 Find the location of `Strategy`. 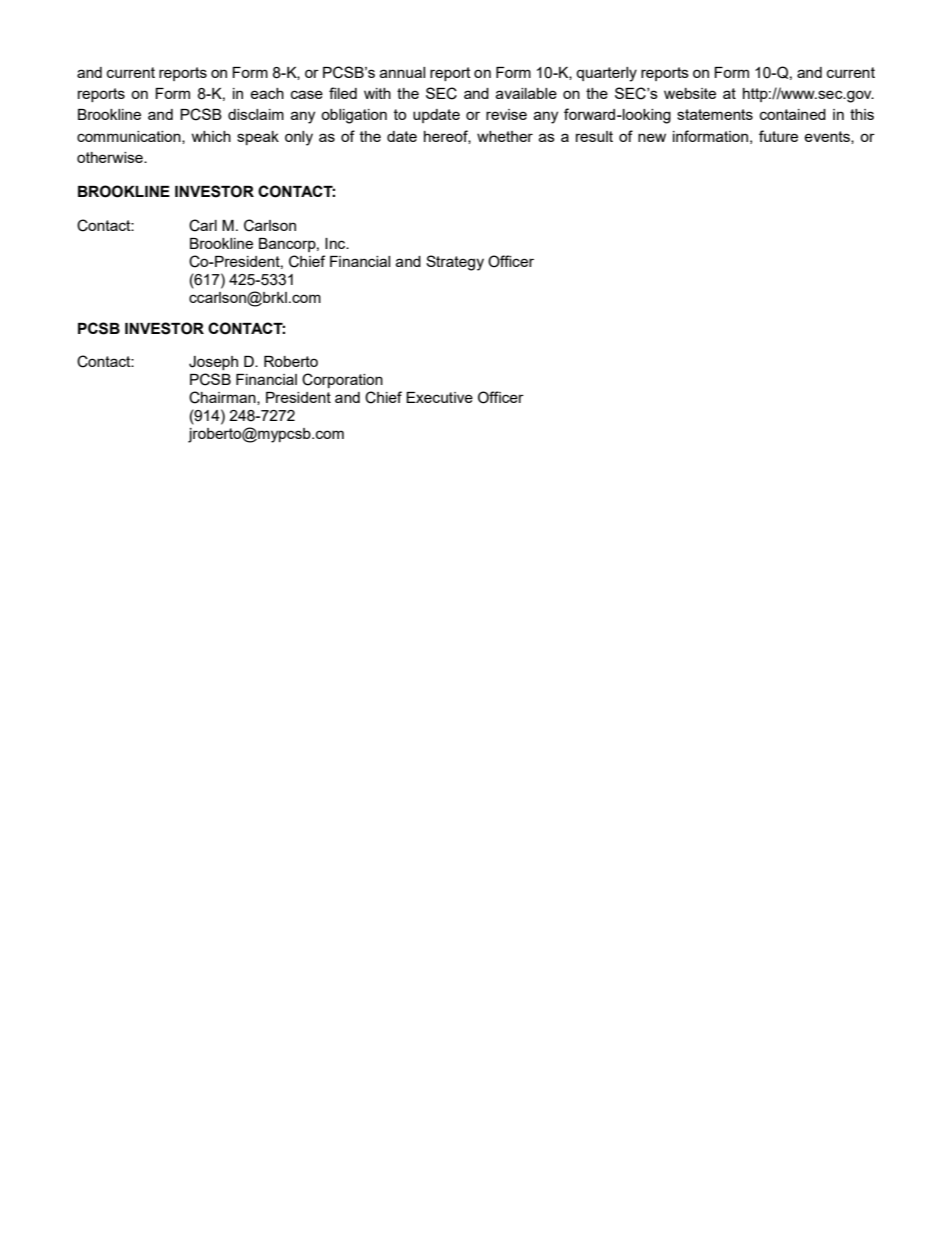

Strategy is located at coordinates (455, 263).
